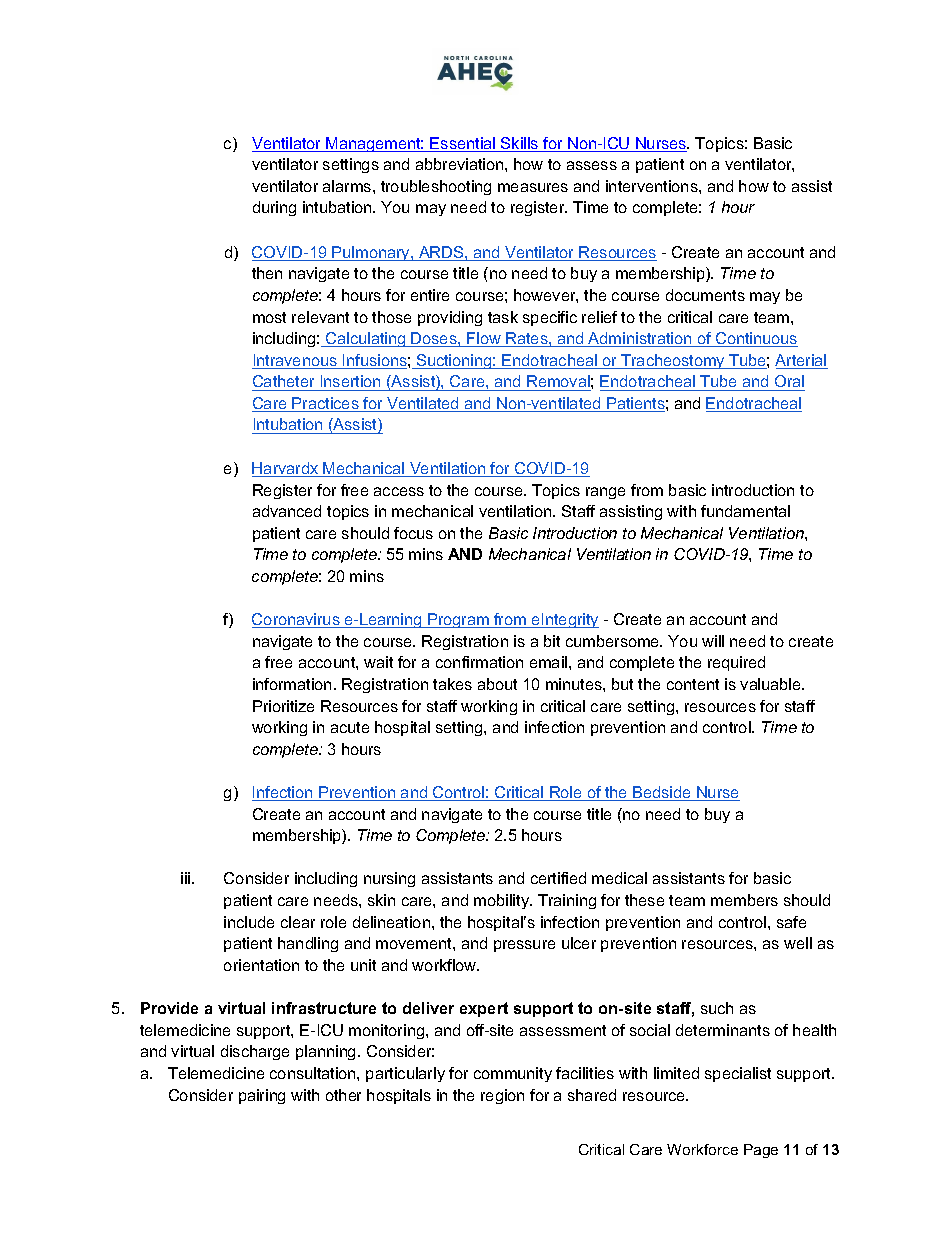  I want to click on Catheter, so click(283, 381).
